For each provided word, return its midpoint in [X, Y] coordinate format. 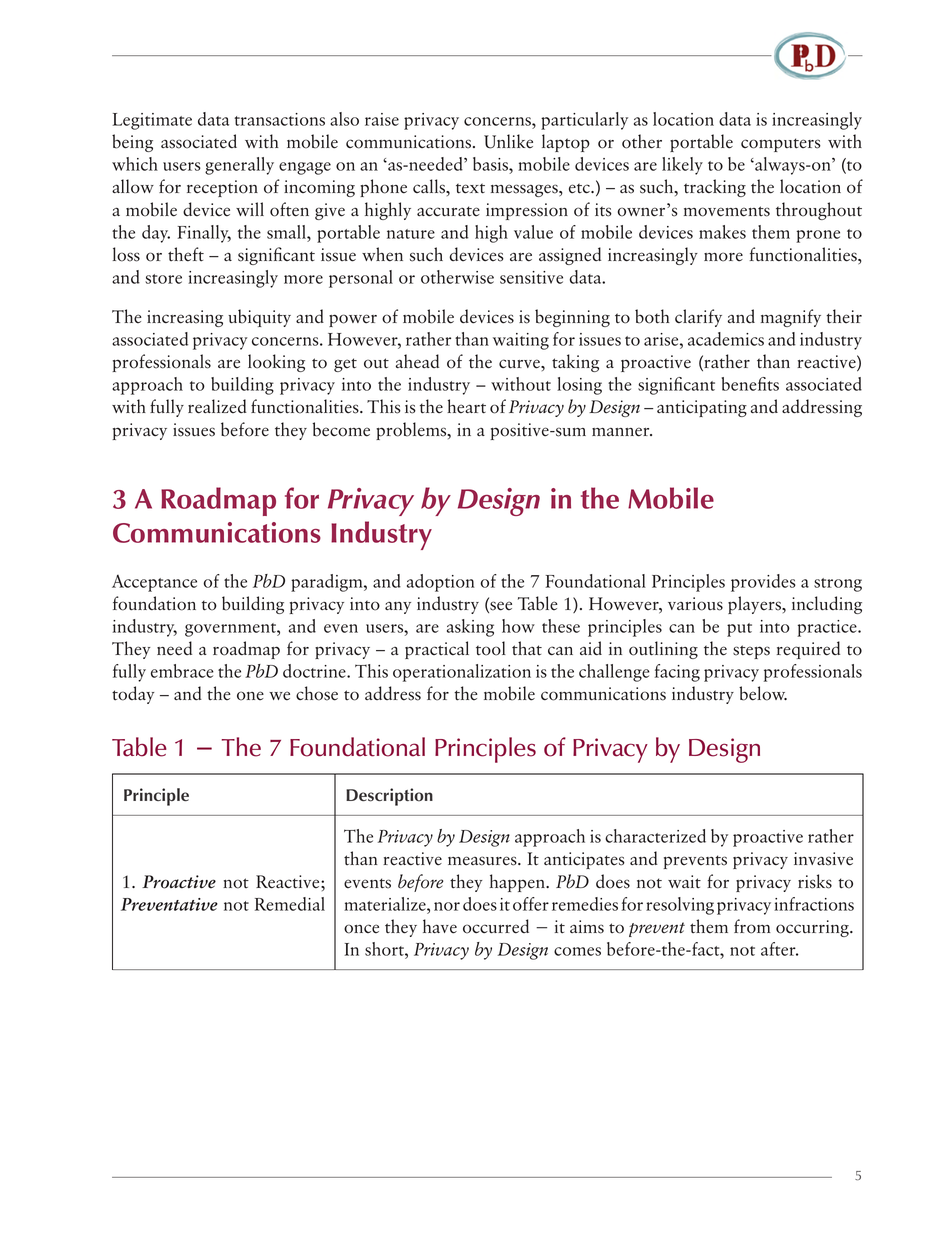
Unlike [508, 141]
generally [239, 166]
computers [781, 145]
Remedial [290, 904]
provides [763, 583]
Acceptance [154, 583]
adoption [441, 583]
